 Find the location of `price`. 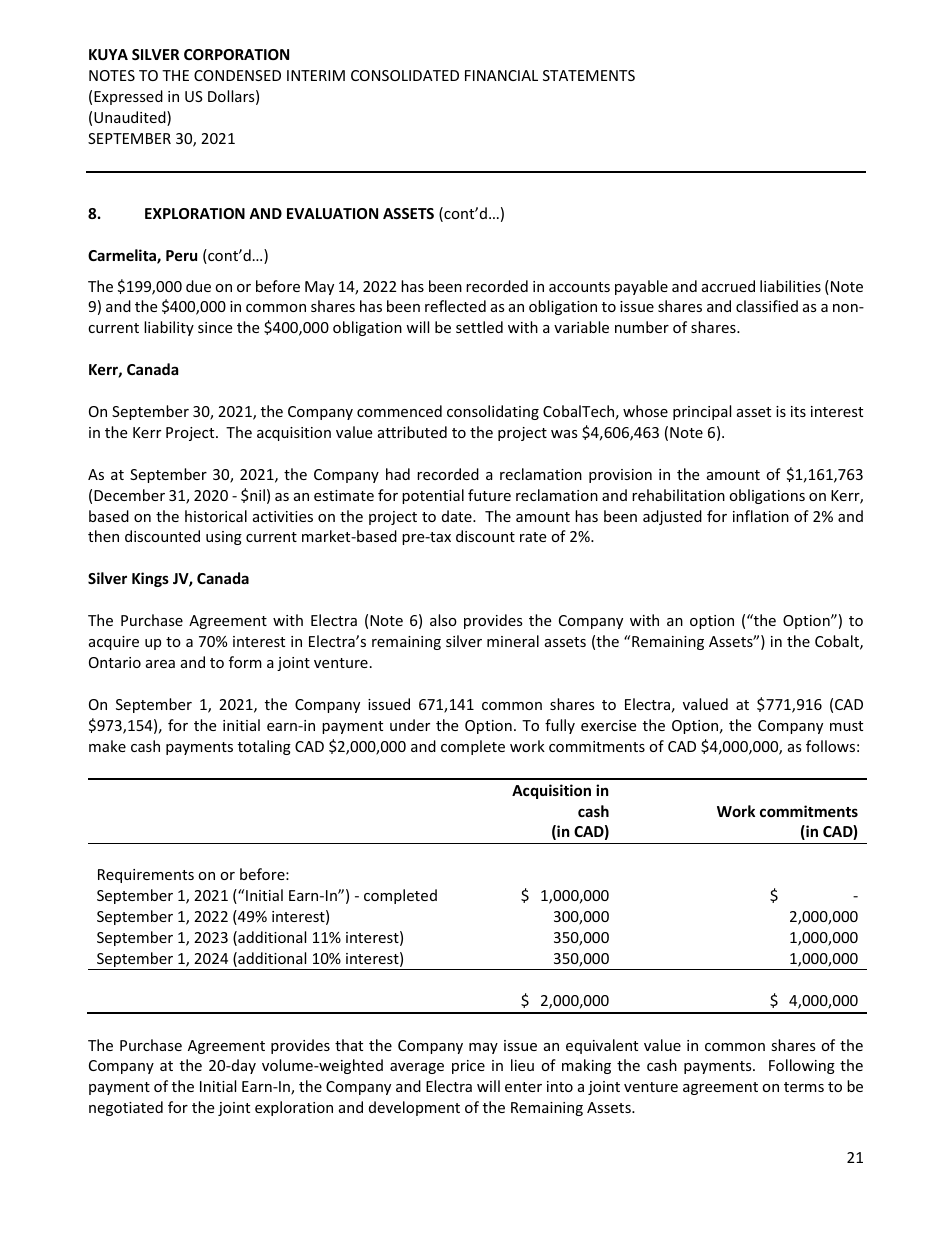

price is located at coordinates (468, 1067).
